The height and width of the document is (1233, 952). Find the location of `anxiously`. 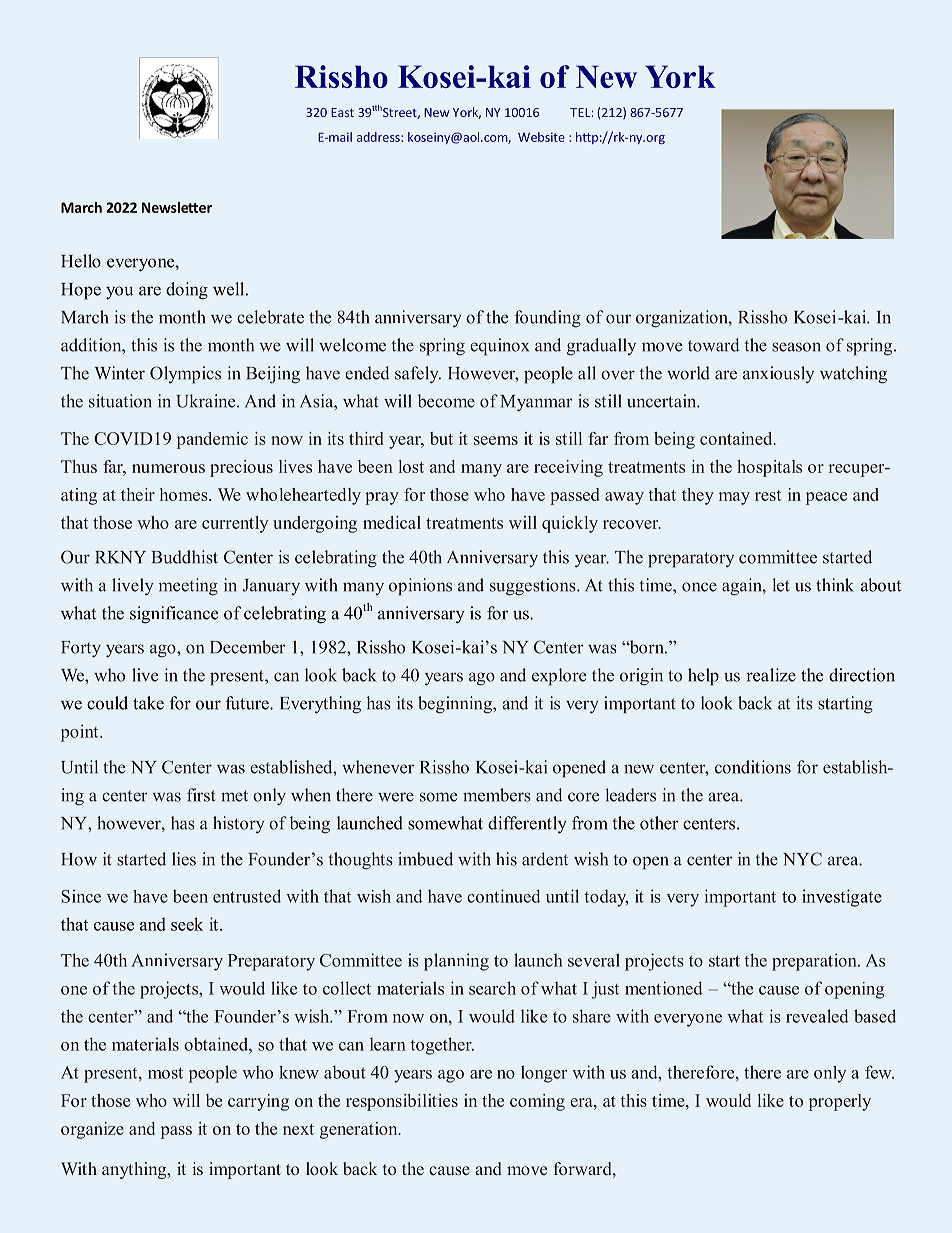

anxiously is located at coordinates (778, 374).
